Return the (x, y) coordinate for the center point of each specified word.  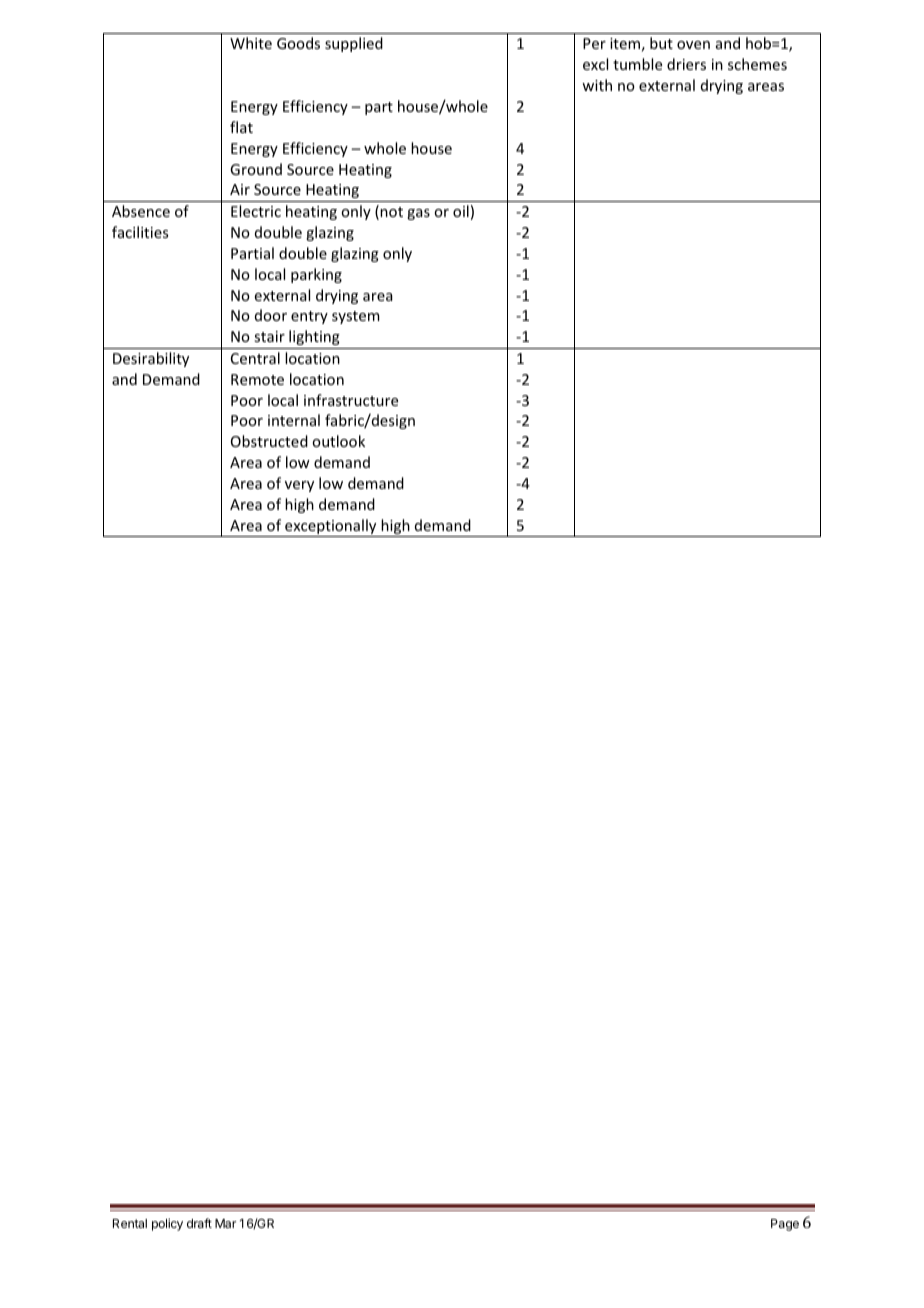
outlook (338, 441)
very (299, 486)
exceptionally (331, 528)
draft (199, 1223)
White (251, 43)
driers (686, 64)
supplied (354, 44)
